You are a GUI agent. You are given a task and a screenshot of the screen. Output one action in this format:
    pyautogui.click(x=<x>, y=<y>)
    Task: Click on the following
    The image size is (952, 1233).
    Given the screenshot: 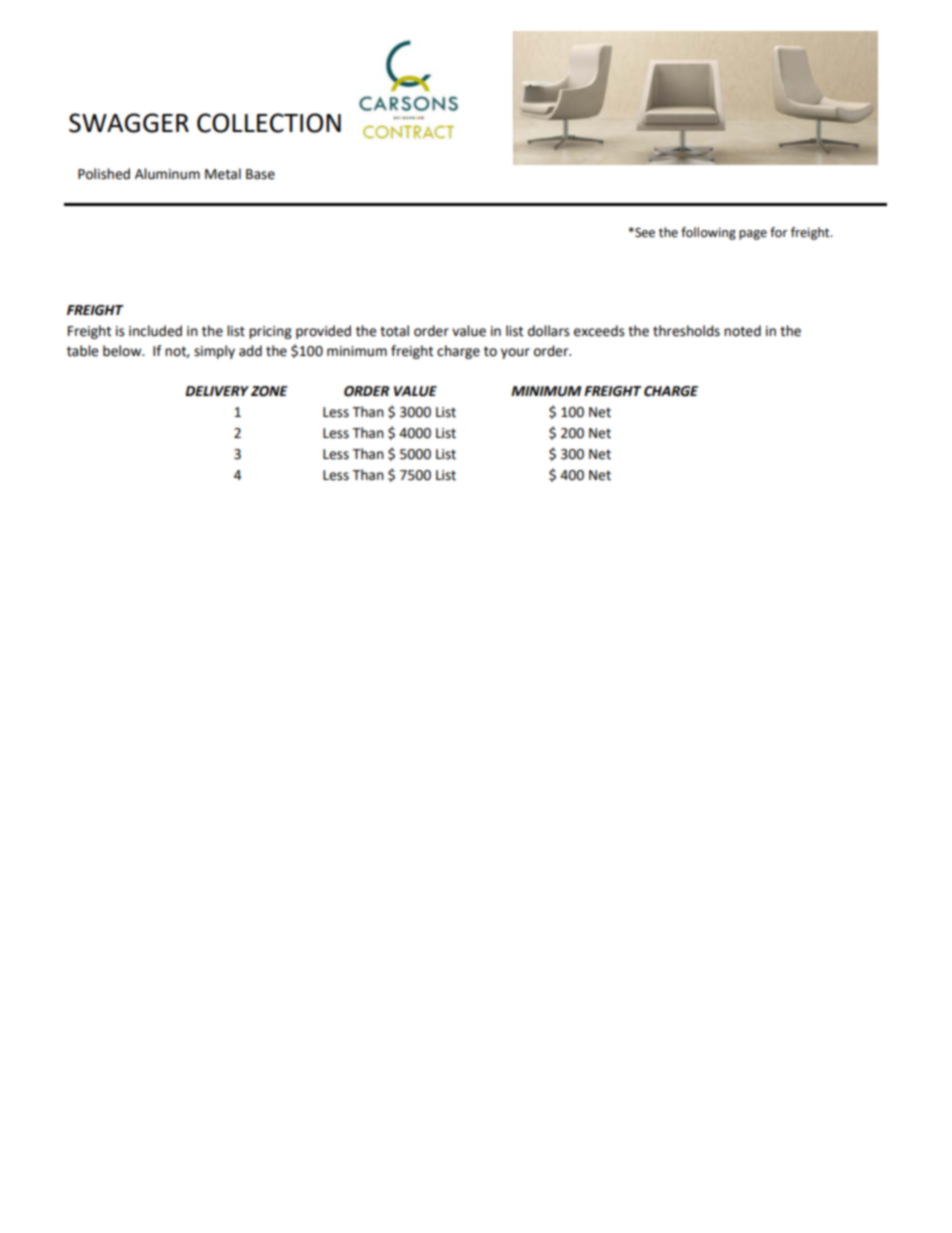 What is the action you would take?
    pyautogui.click(x=708, y=233)
